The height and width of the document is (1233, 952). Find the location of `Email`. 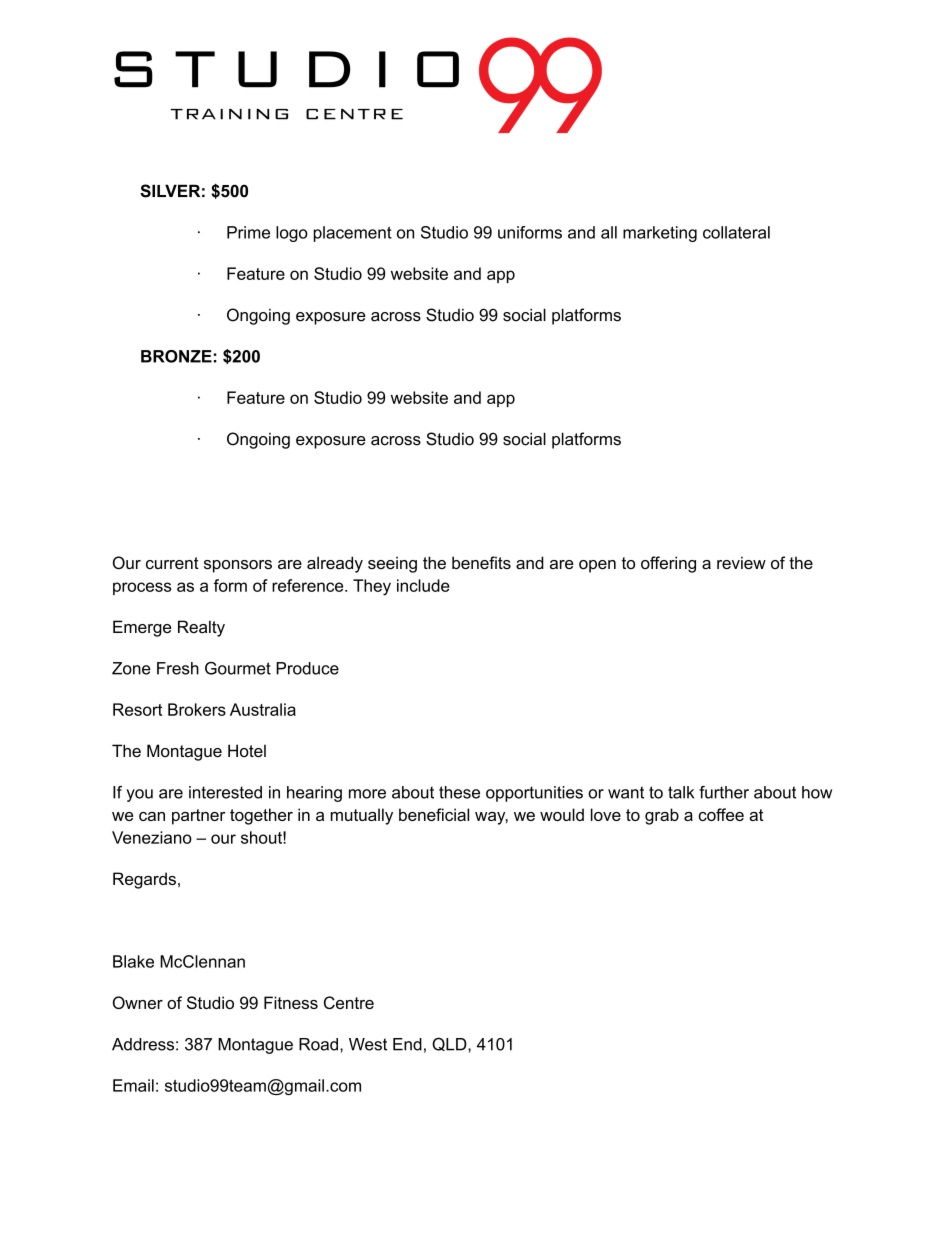

Email is located at coordinates (133, 1085).
